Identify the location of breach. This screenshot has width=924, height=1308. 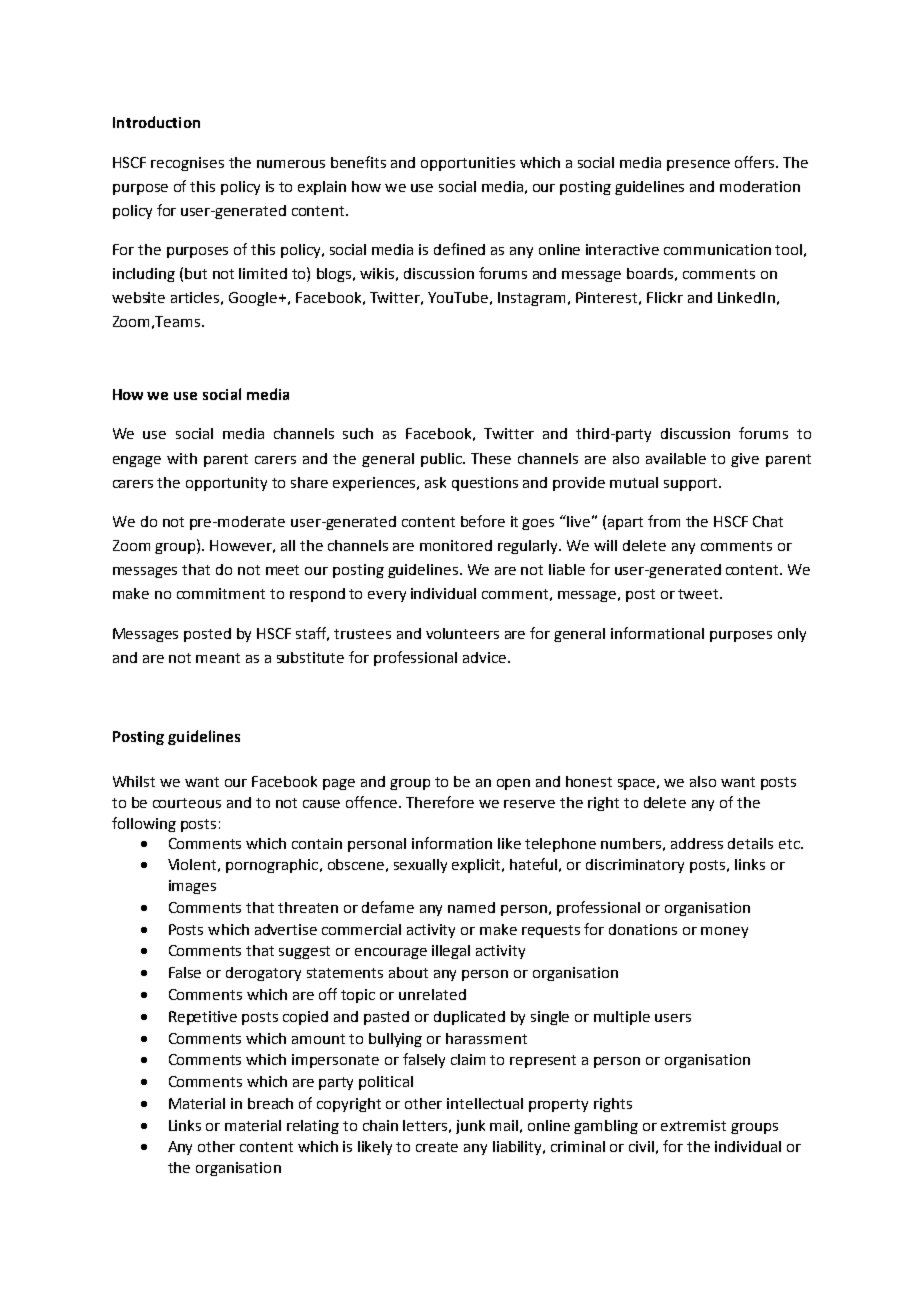
(270, 1103).
